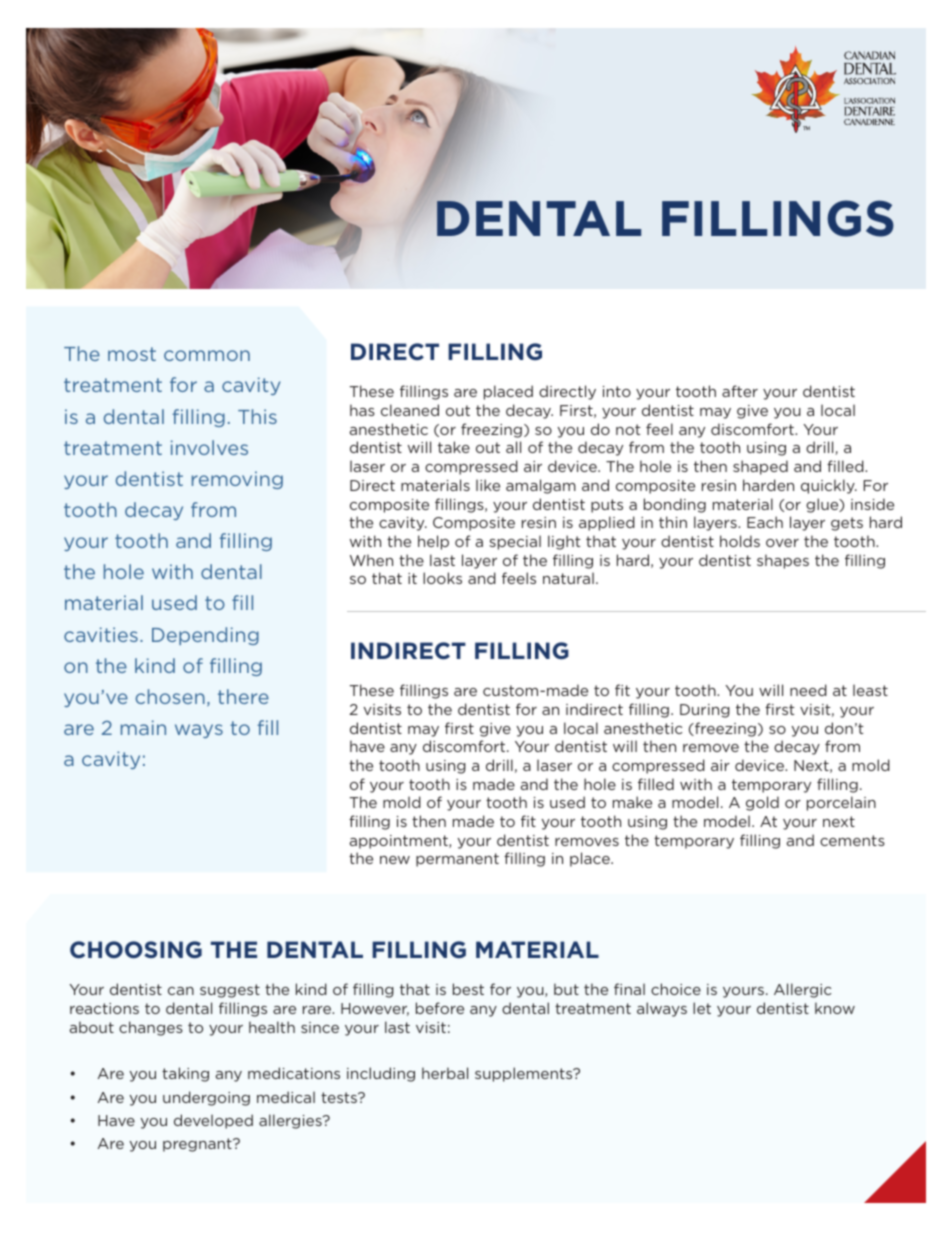 The height and width of the screenshot is (1233, 952). What do you see at coordinates (457, 860) in the screenshot?
I see `permanent` at bounding box center [457, 860].
